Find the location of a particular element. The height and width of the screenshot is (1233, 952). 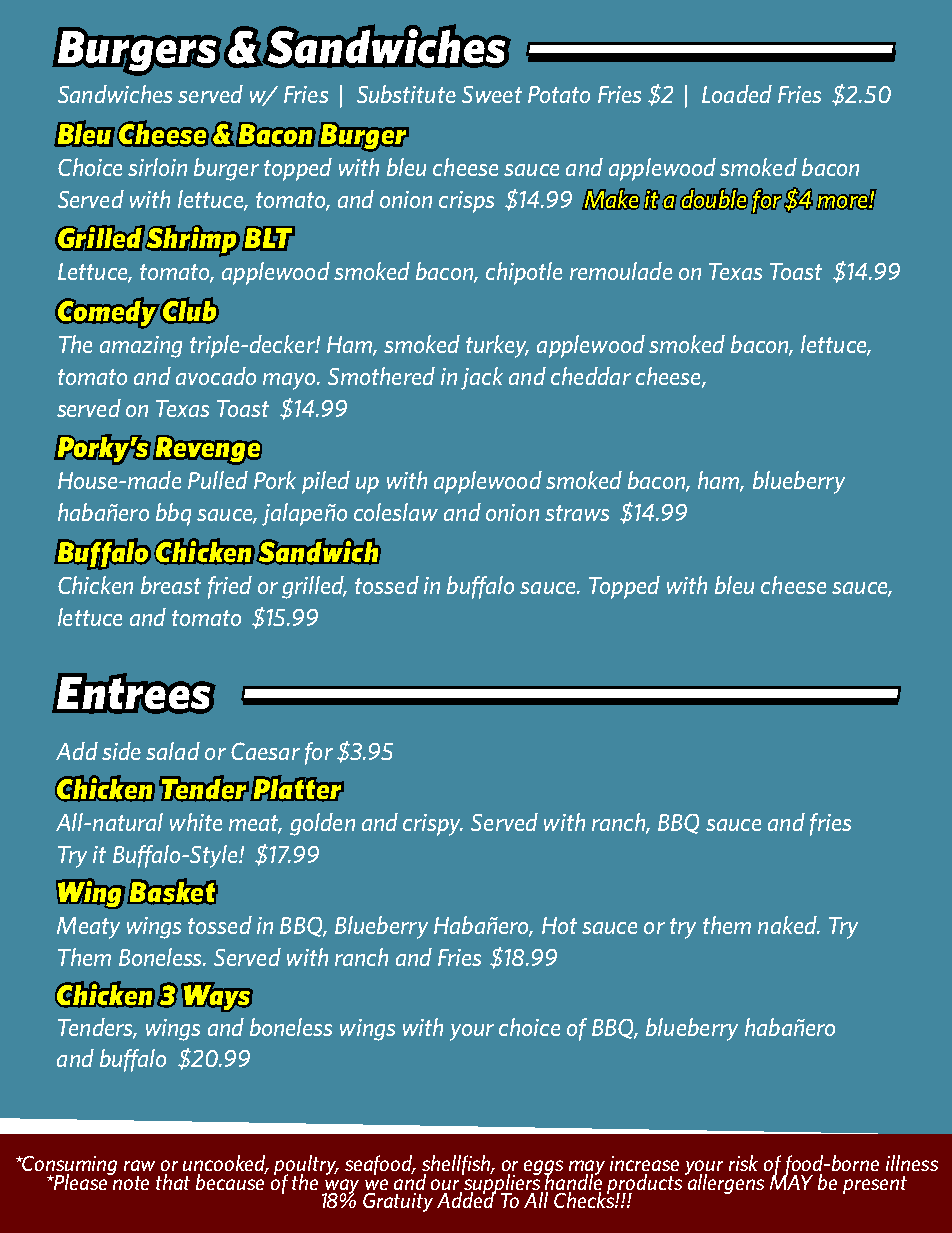

shellfish is located at coordinates (458, 1166).
